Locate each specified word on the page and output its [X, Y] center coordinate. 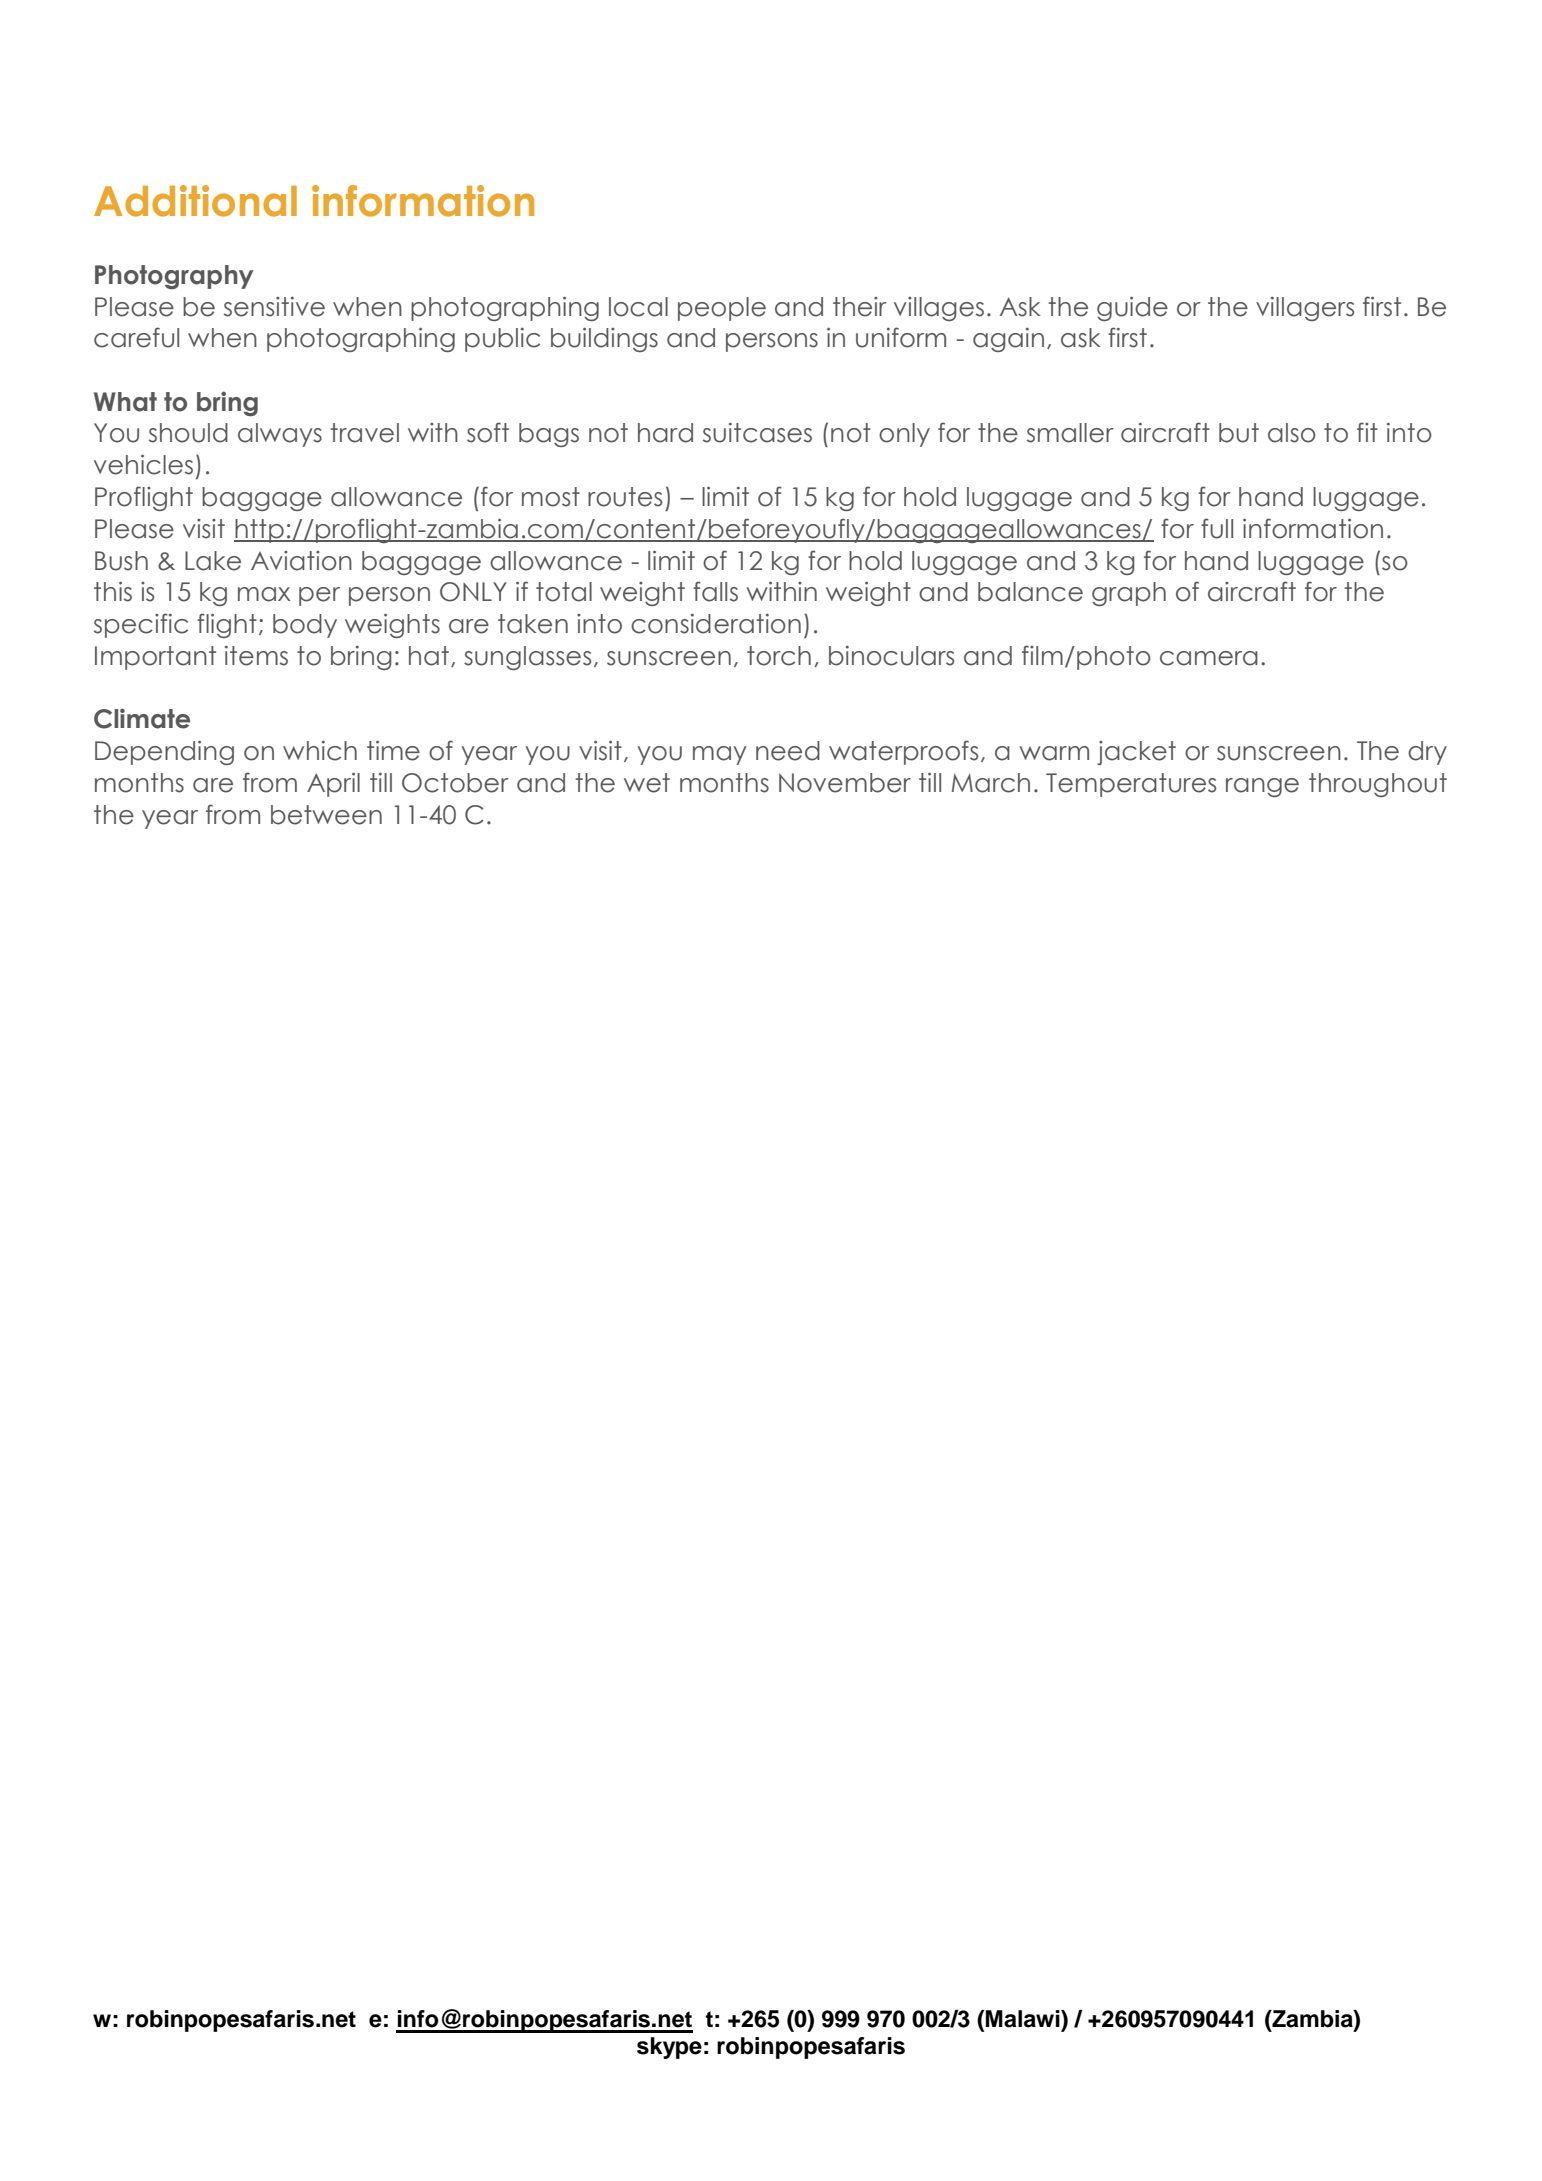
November [845, 783]
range [1262, 787]
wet [647, 783]
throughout [1378, 785]
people [722, 309]
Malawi [1024, 2019]
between [326, 815]
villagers [1305, 309]
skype [669, 2048]
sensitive [274, 307]
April [333, 784]
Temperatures [1131, 785]
